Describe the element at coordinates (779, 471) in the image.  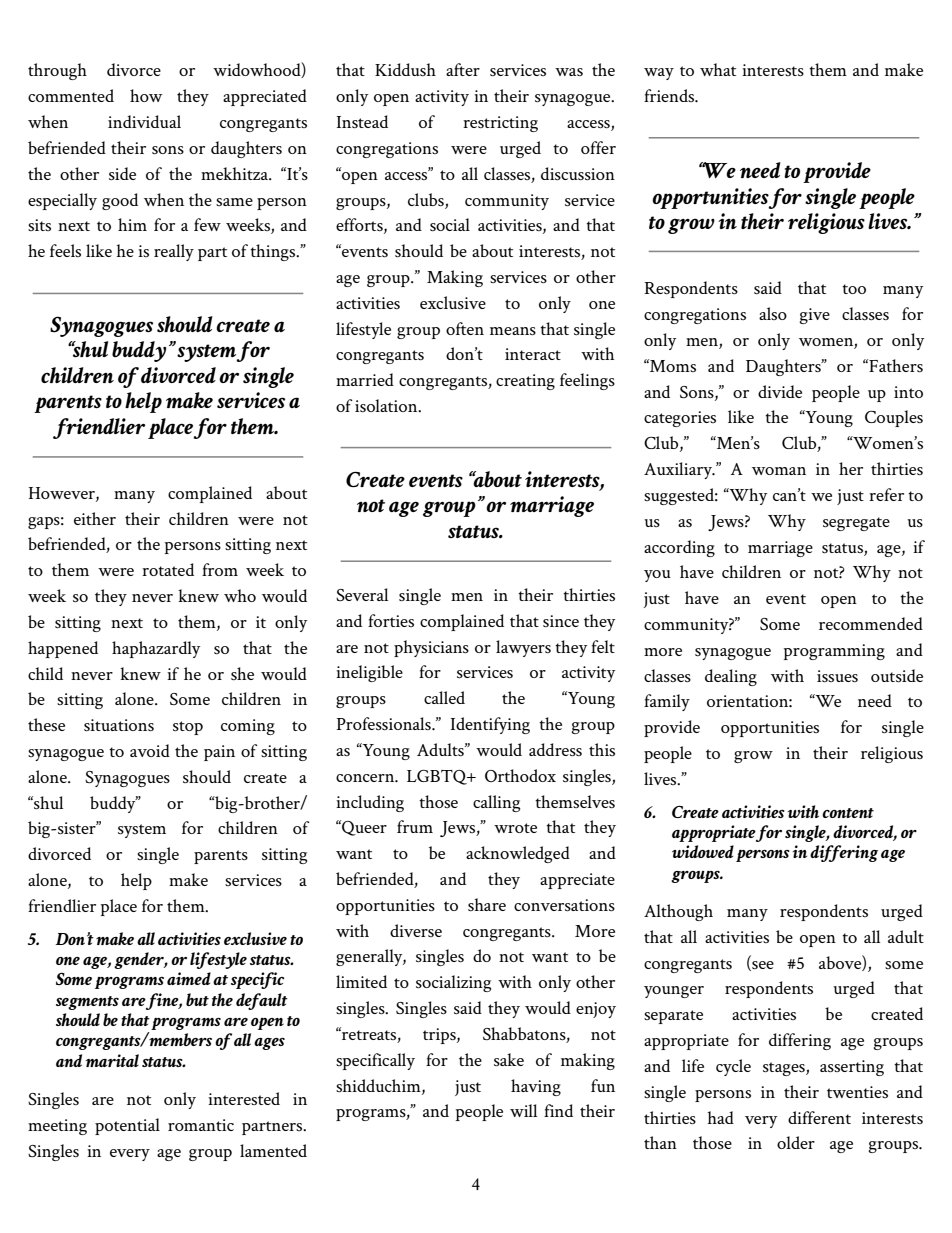
I see `woman` at that location.
